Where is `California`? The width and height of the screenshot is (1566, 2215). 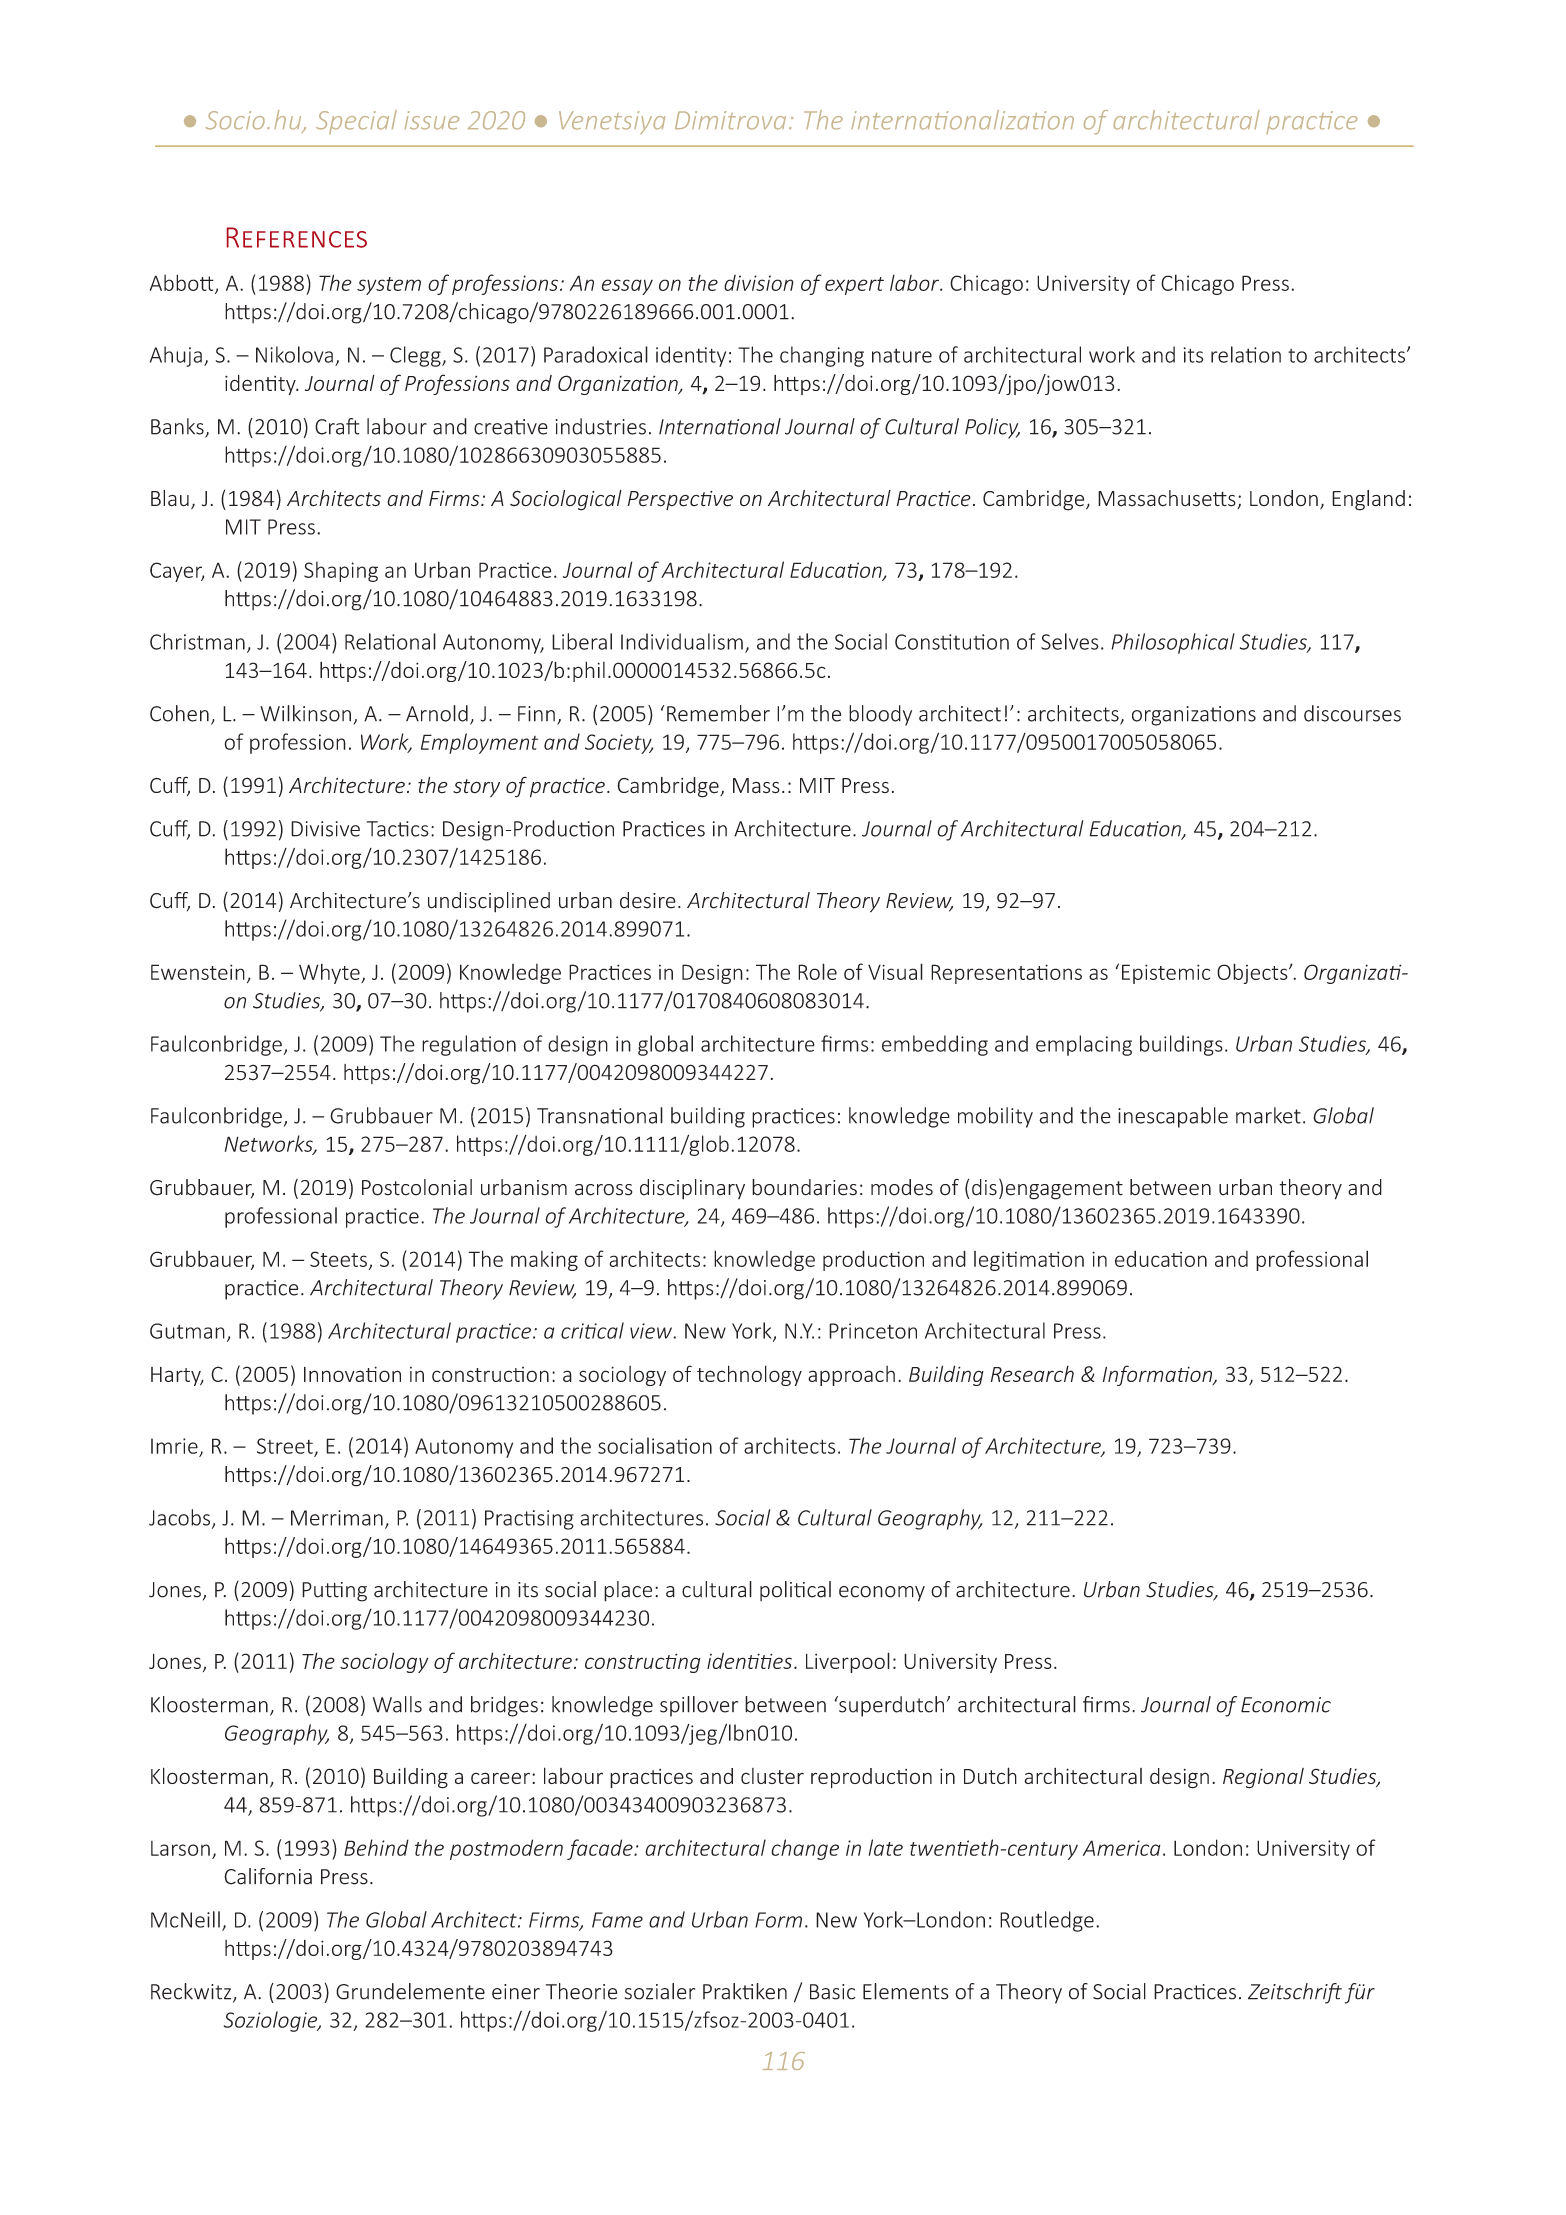 California is located at coordinates (268, 1876).
